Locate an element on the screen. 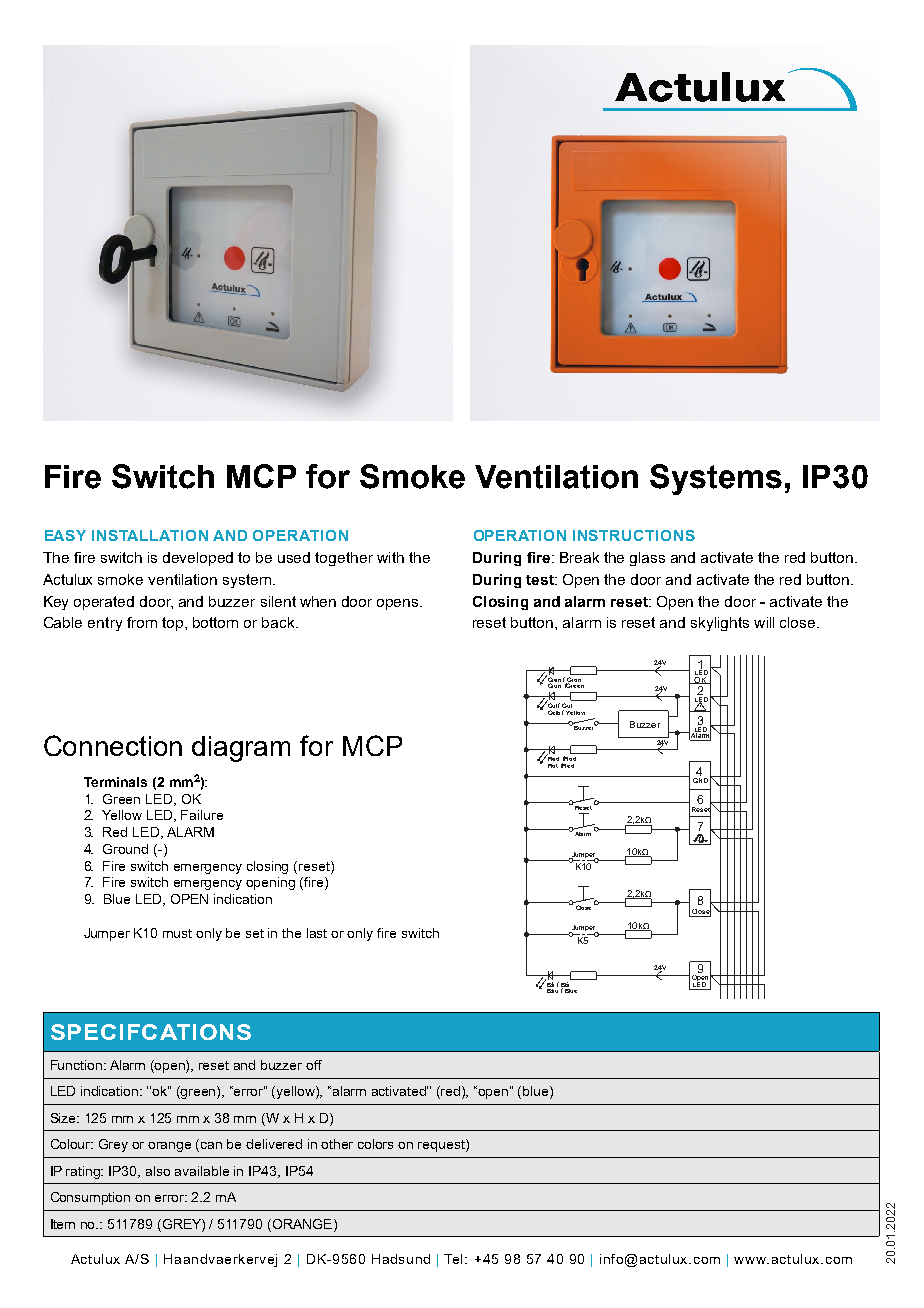  Item is located at coordinates (63, 1224).
